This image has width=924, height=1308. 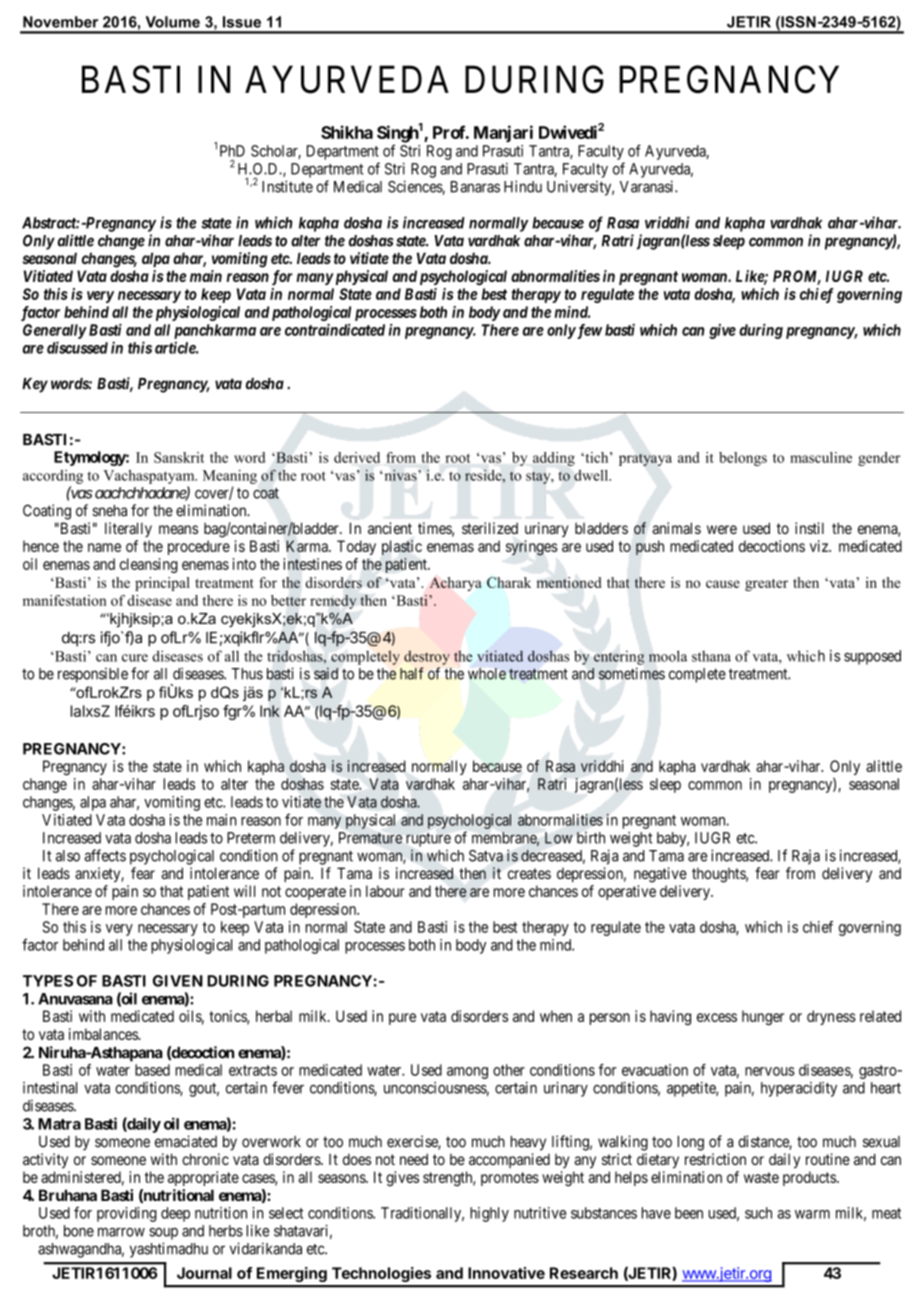 I want to click on Varanasi, so click(x=648, y=186).
